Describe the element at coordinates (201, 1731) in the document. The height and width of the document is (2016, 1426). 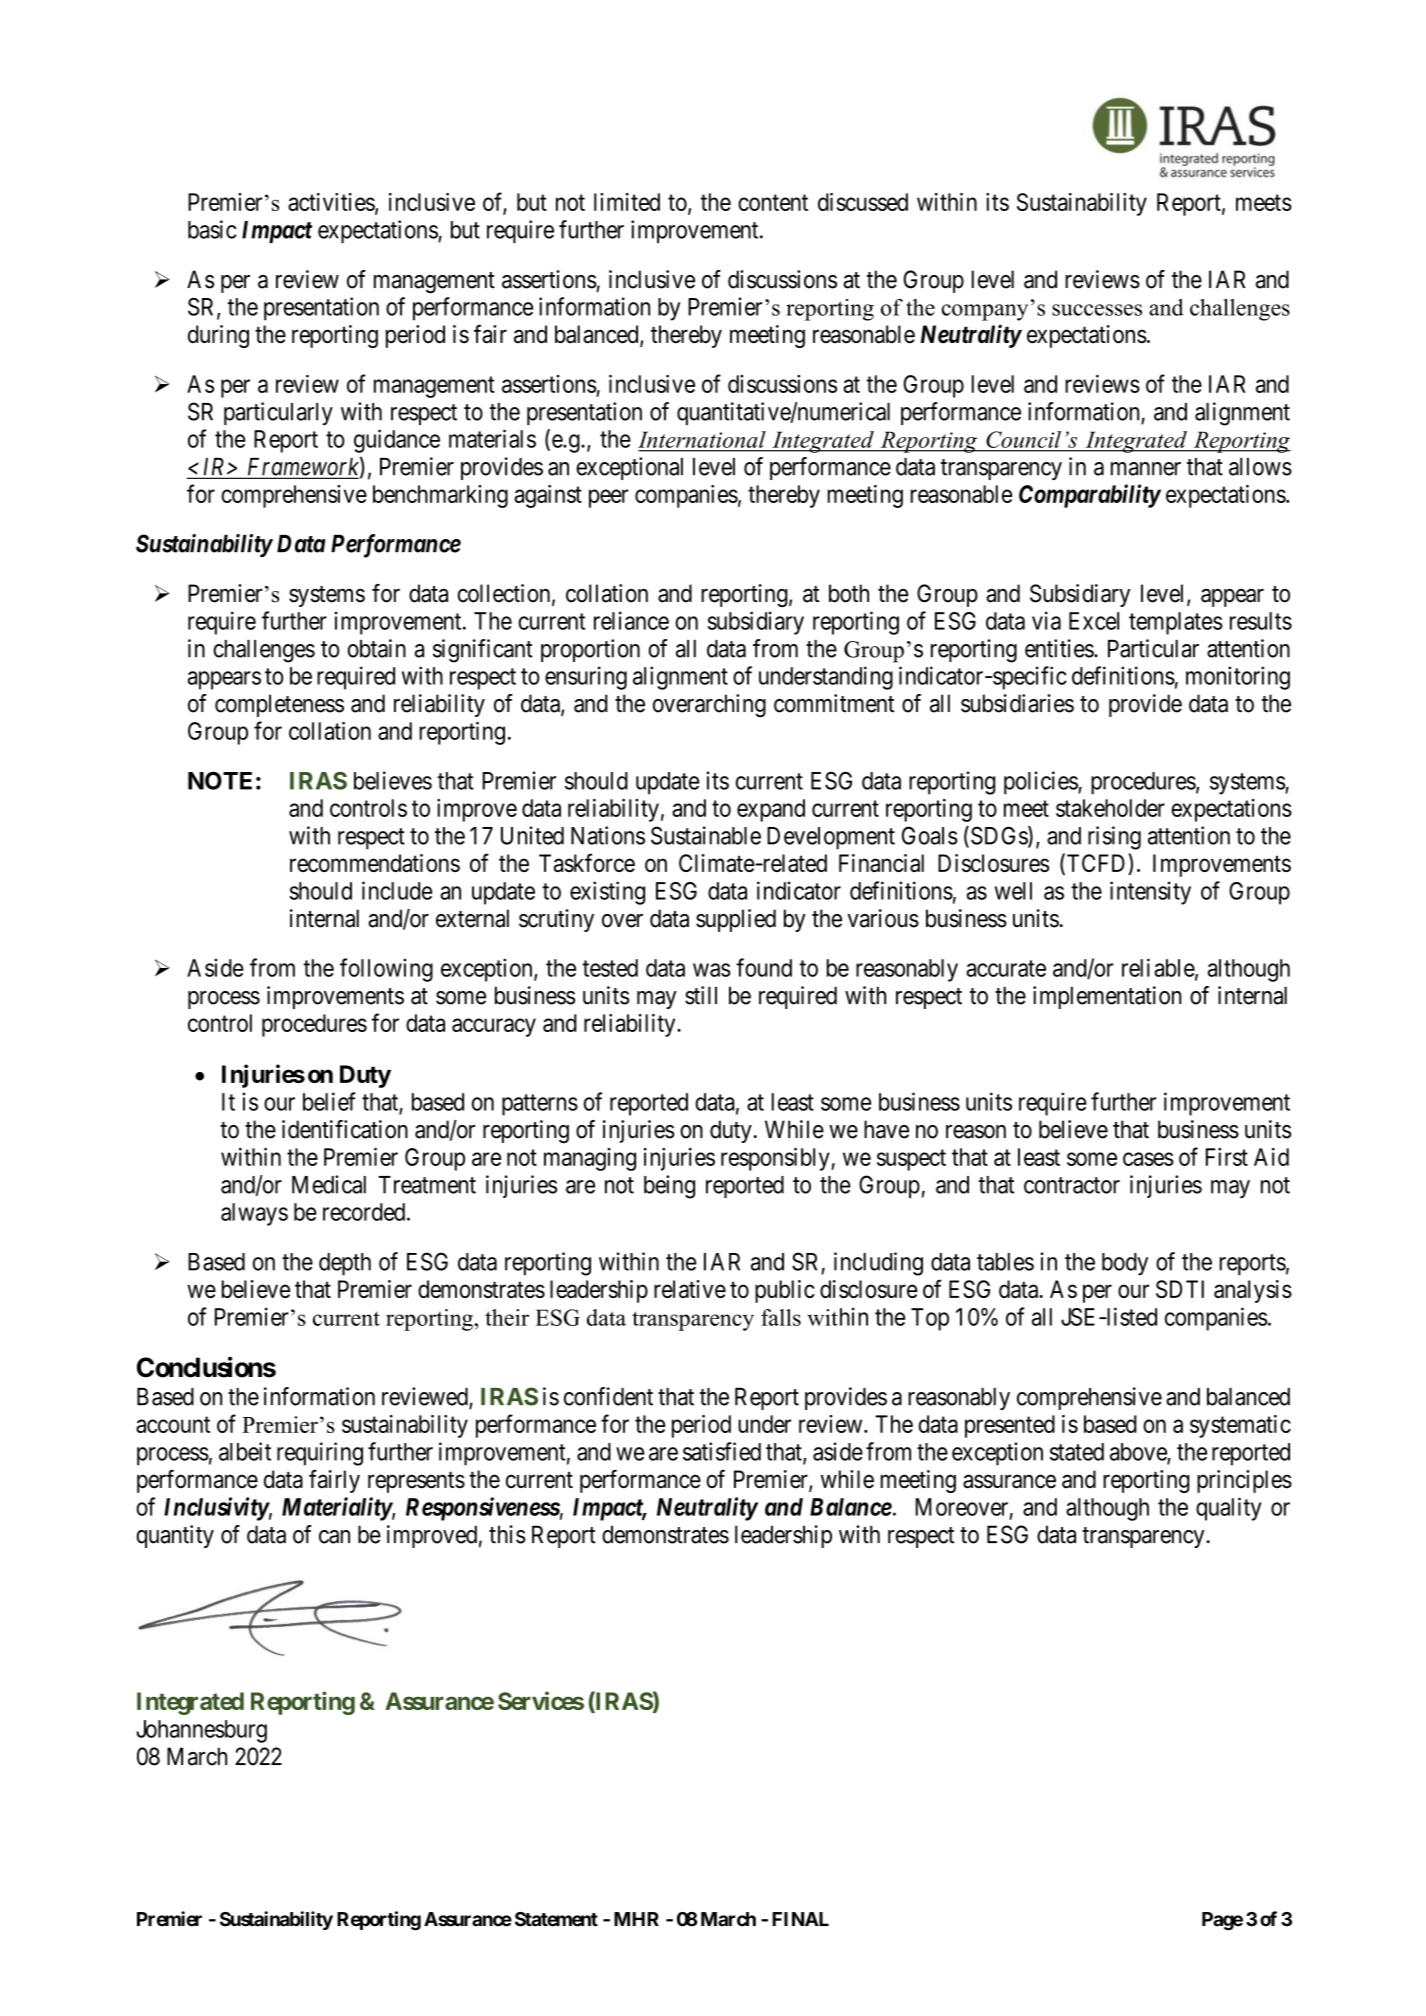
I see `Johannesburg` at that location.
